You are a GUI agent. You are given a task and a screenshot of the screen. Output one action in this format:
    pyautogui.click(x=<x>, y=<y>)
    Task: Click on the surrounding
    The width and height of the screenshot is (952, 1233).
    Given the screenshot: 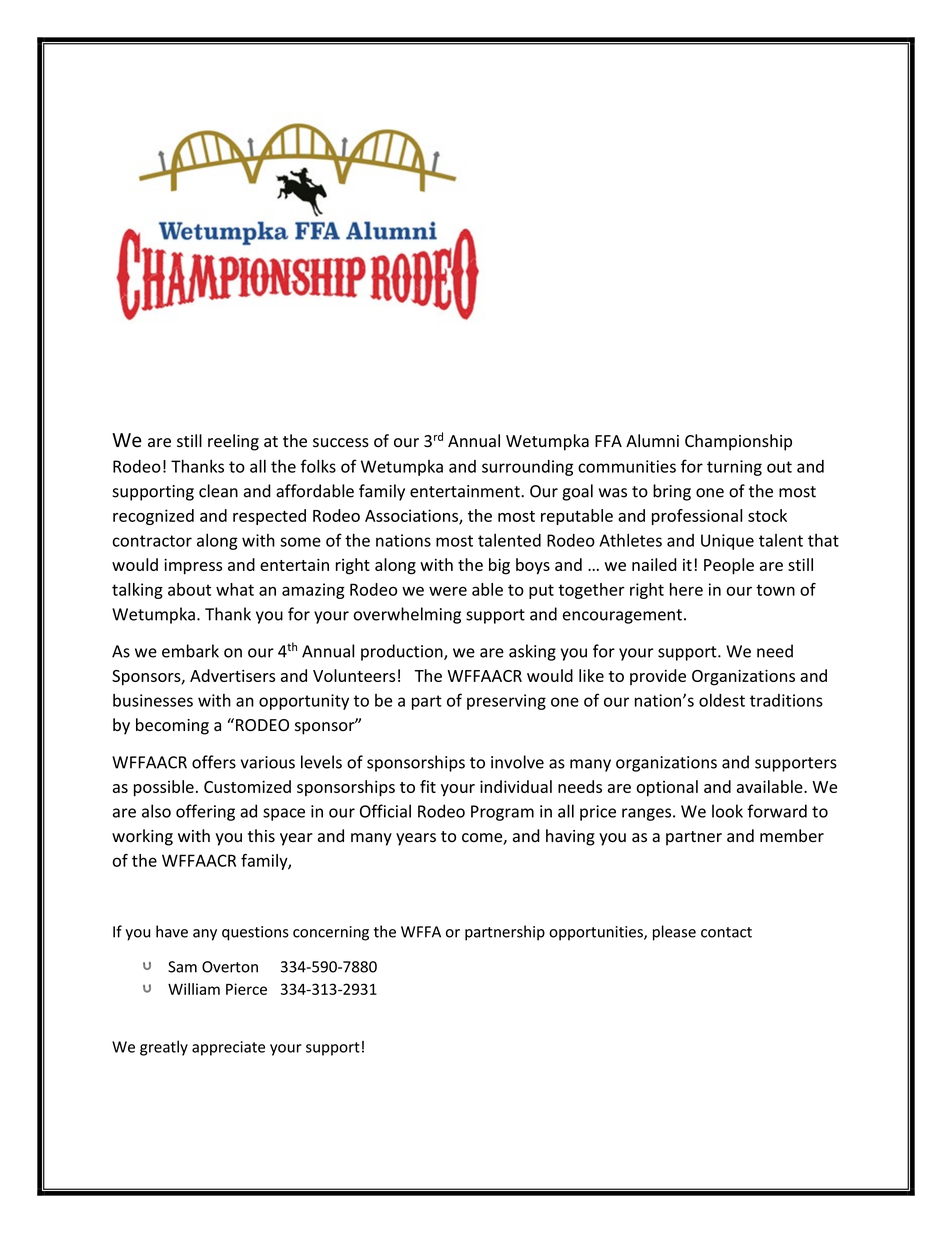 What is the action you would take?
    pyautogui.click(x=527, y=468)
